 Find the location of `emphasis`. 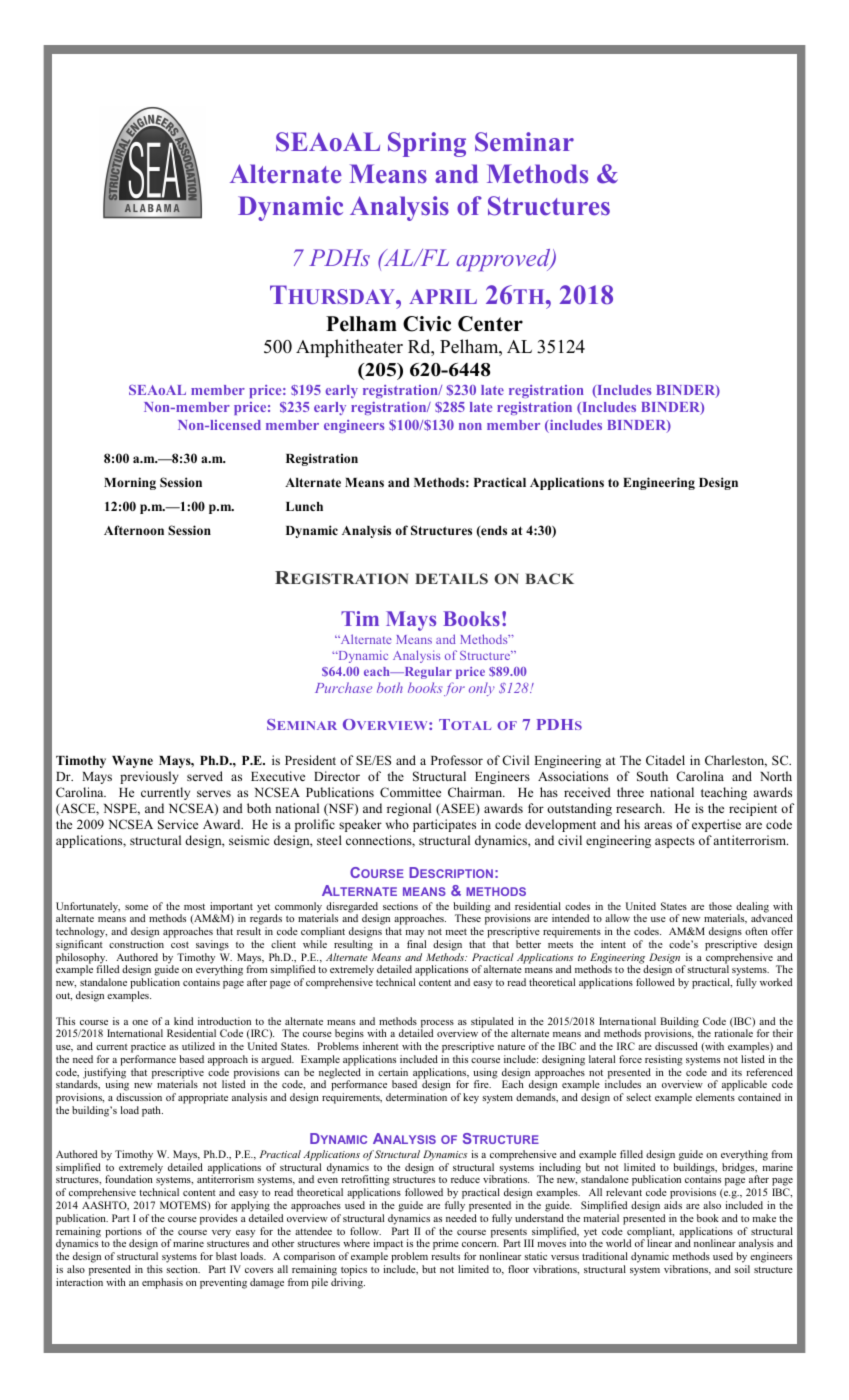

emphasis is located at coordinates (162, 1283).
